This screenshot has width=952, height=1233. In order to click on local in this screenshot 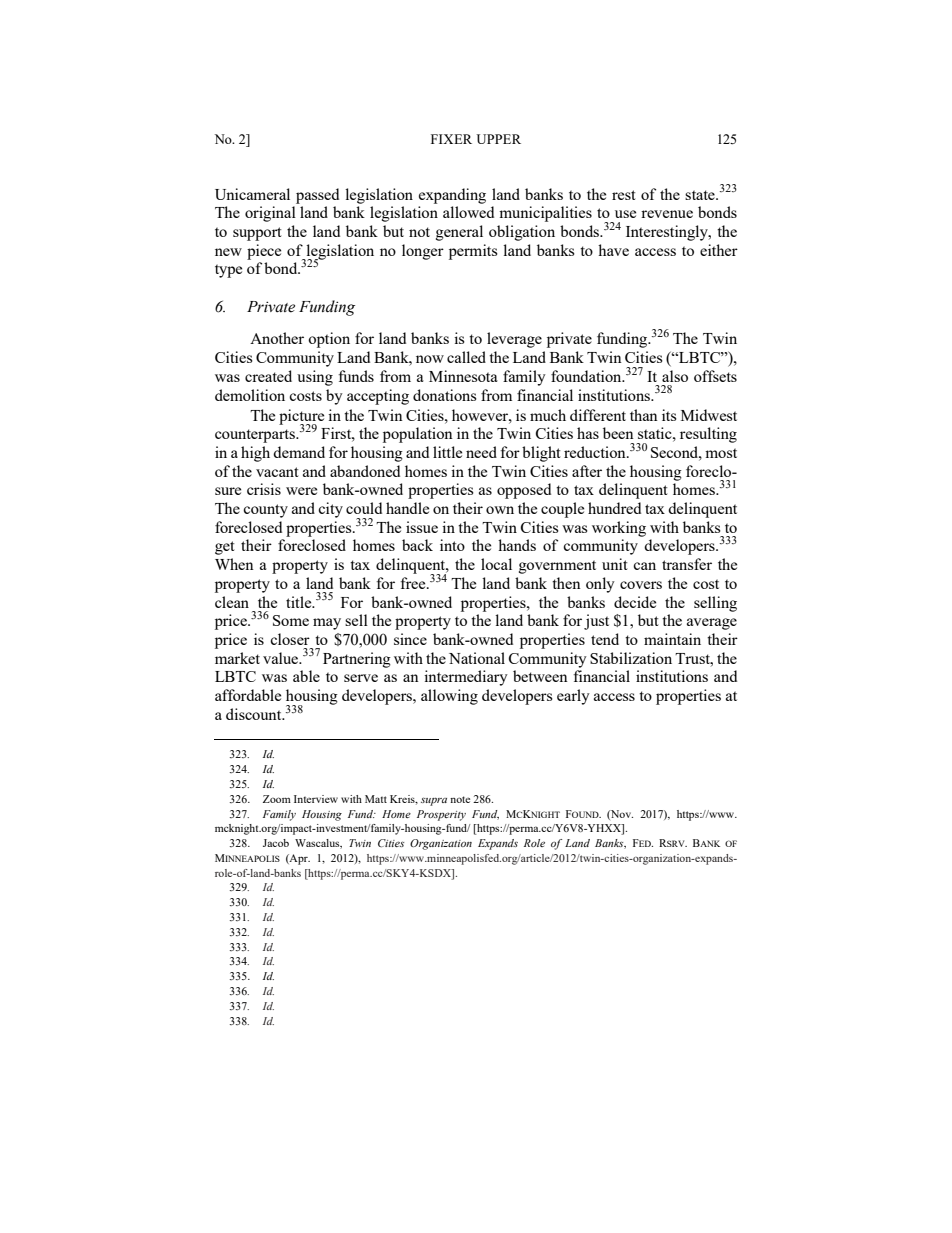, I will do `click(496, 564)`.
